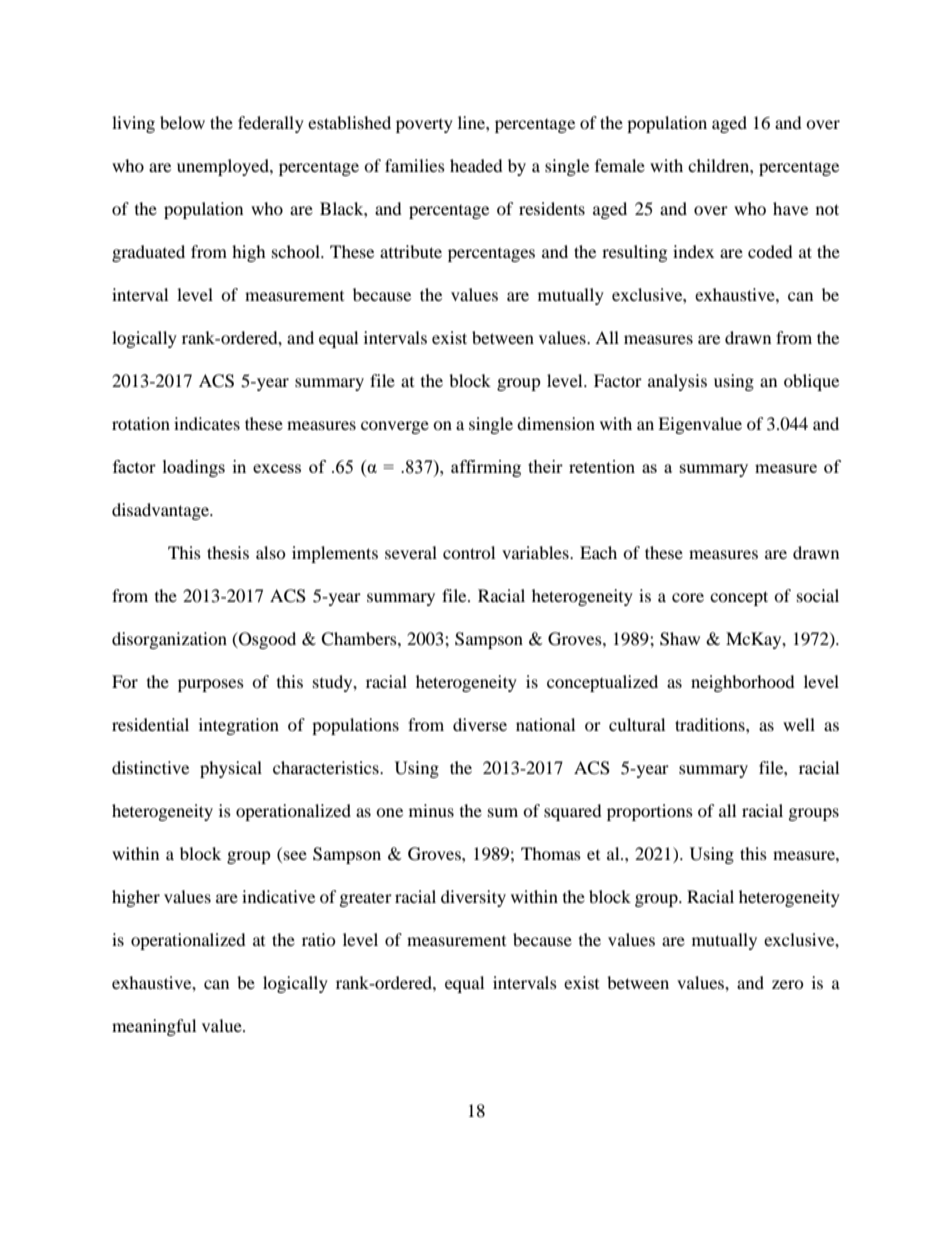  What do you see at coordinates (431, 810) in the image?
I see `minus` at bounding box center [431, 810].
